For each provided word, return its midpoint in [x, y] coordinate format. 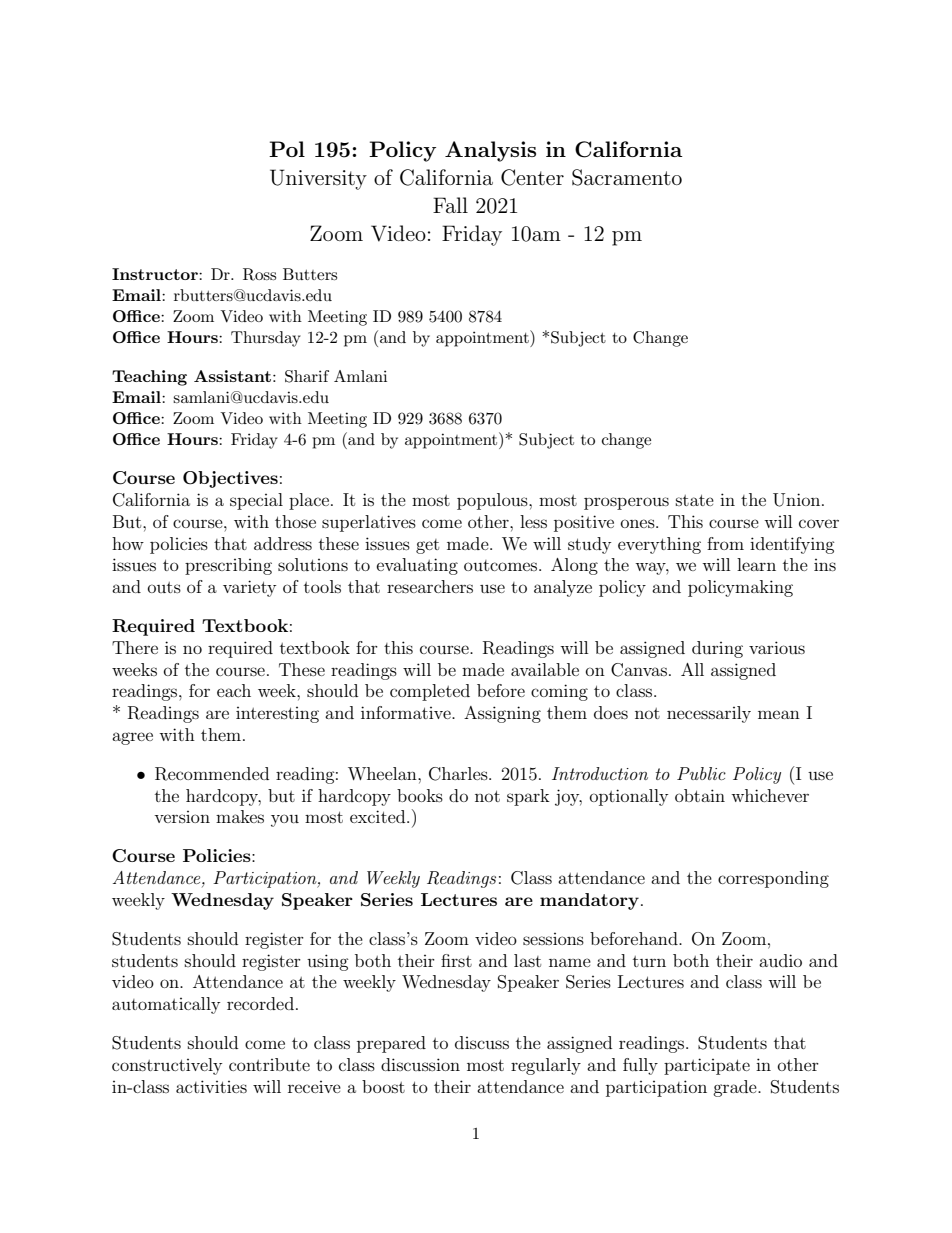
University [318, 179]
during [717, 649]
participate [707, 1066]
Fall [450, 205]
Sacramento [627, 177]
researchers [430, 586]
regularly [546, 1066]
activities [211, 1086]
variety [249, 588]
